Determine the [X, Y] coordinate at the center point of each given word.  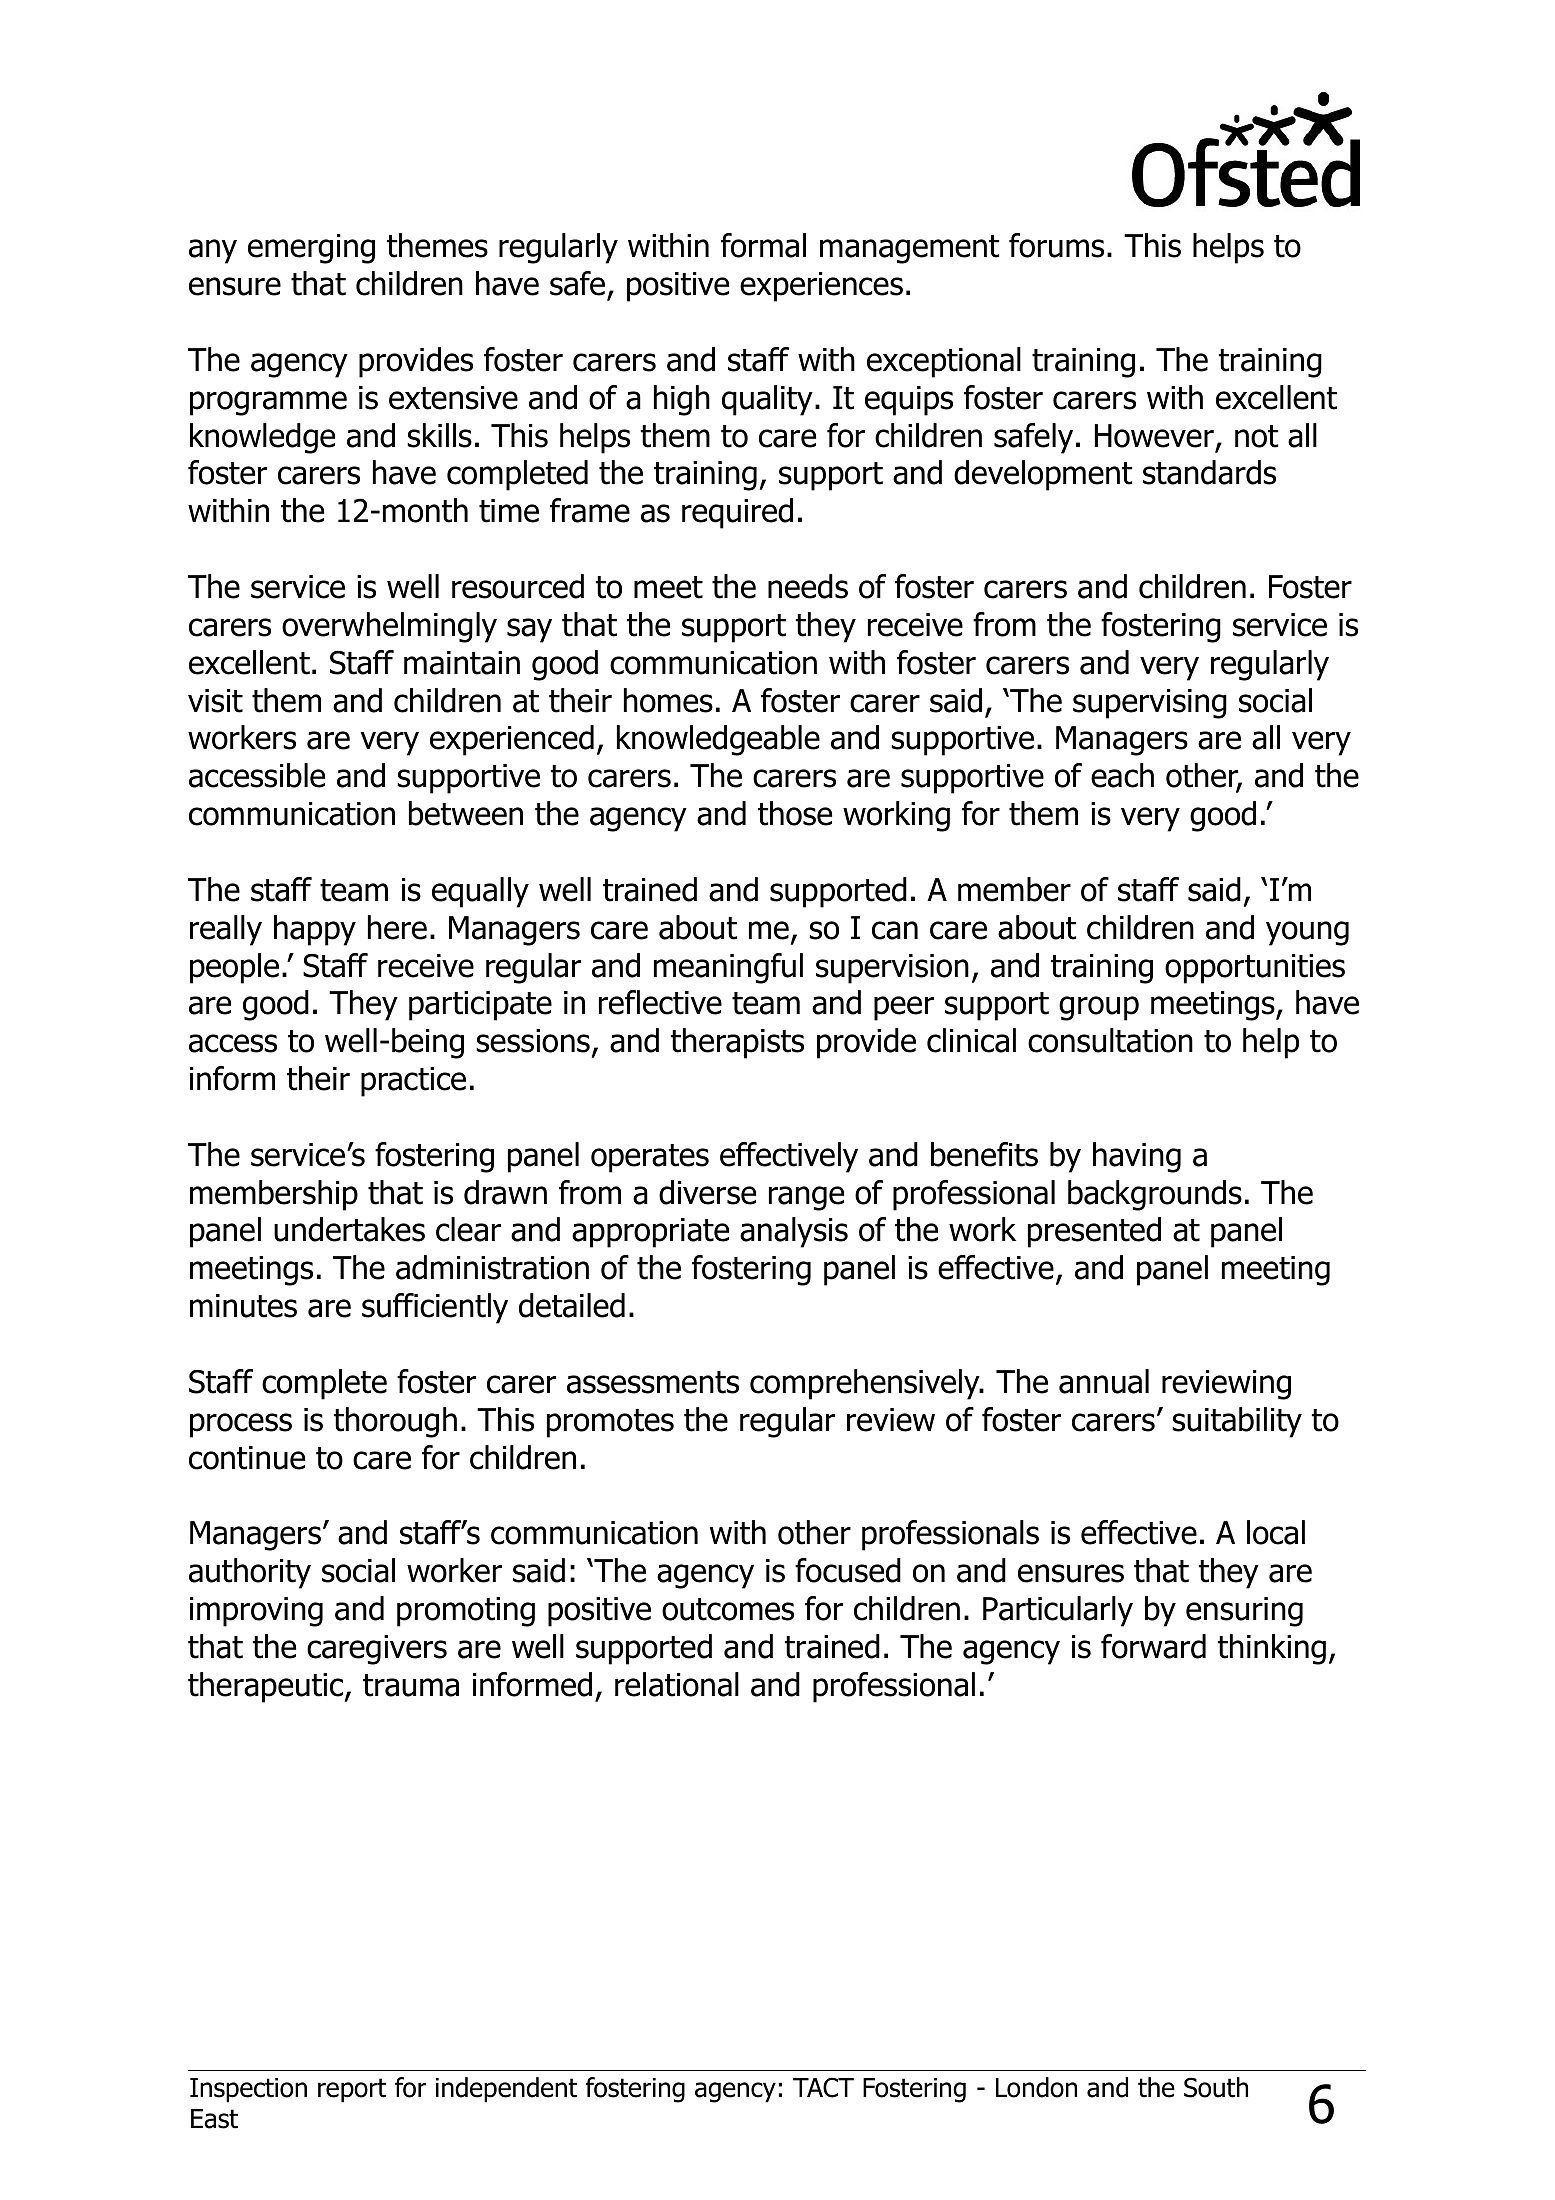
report [352, 2090]
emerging [311, 249]
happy [315, 930]
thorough [395, 1422]
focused [848, 1570]
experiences [821, 287]
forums [1056, 245]
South [1216, 2087]
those [795, 813]
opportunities [1255, 969]
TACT [823, 2087]
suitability [1237, 1422]
